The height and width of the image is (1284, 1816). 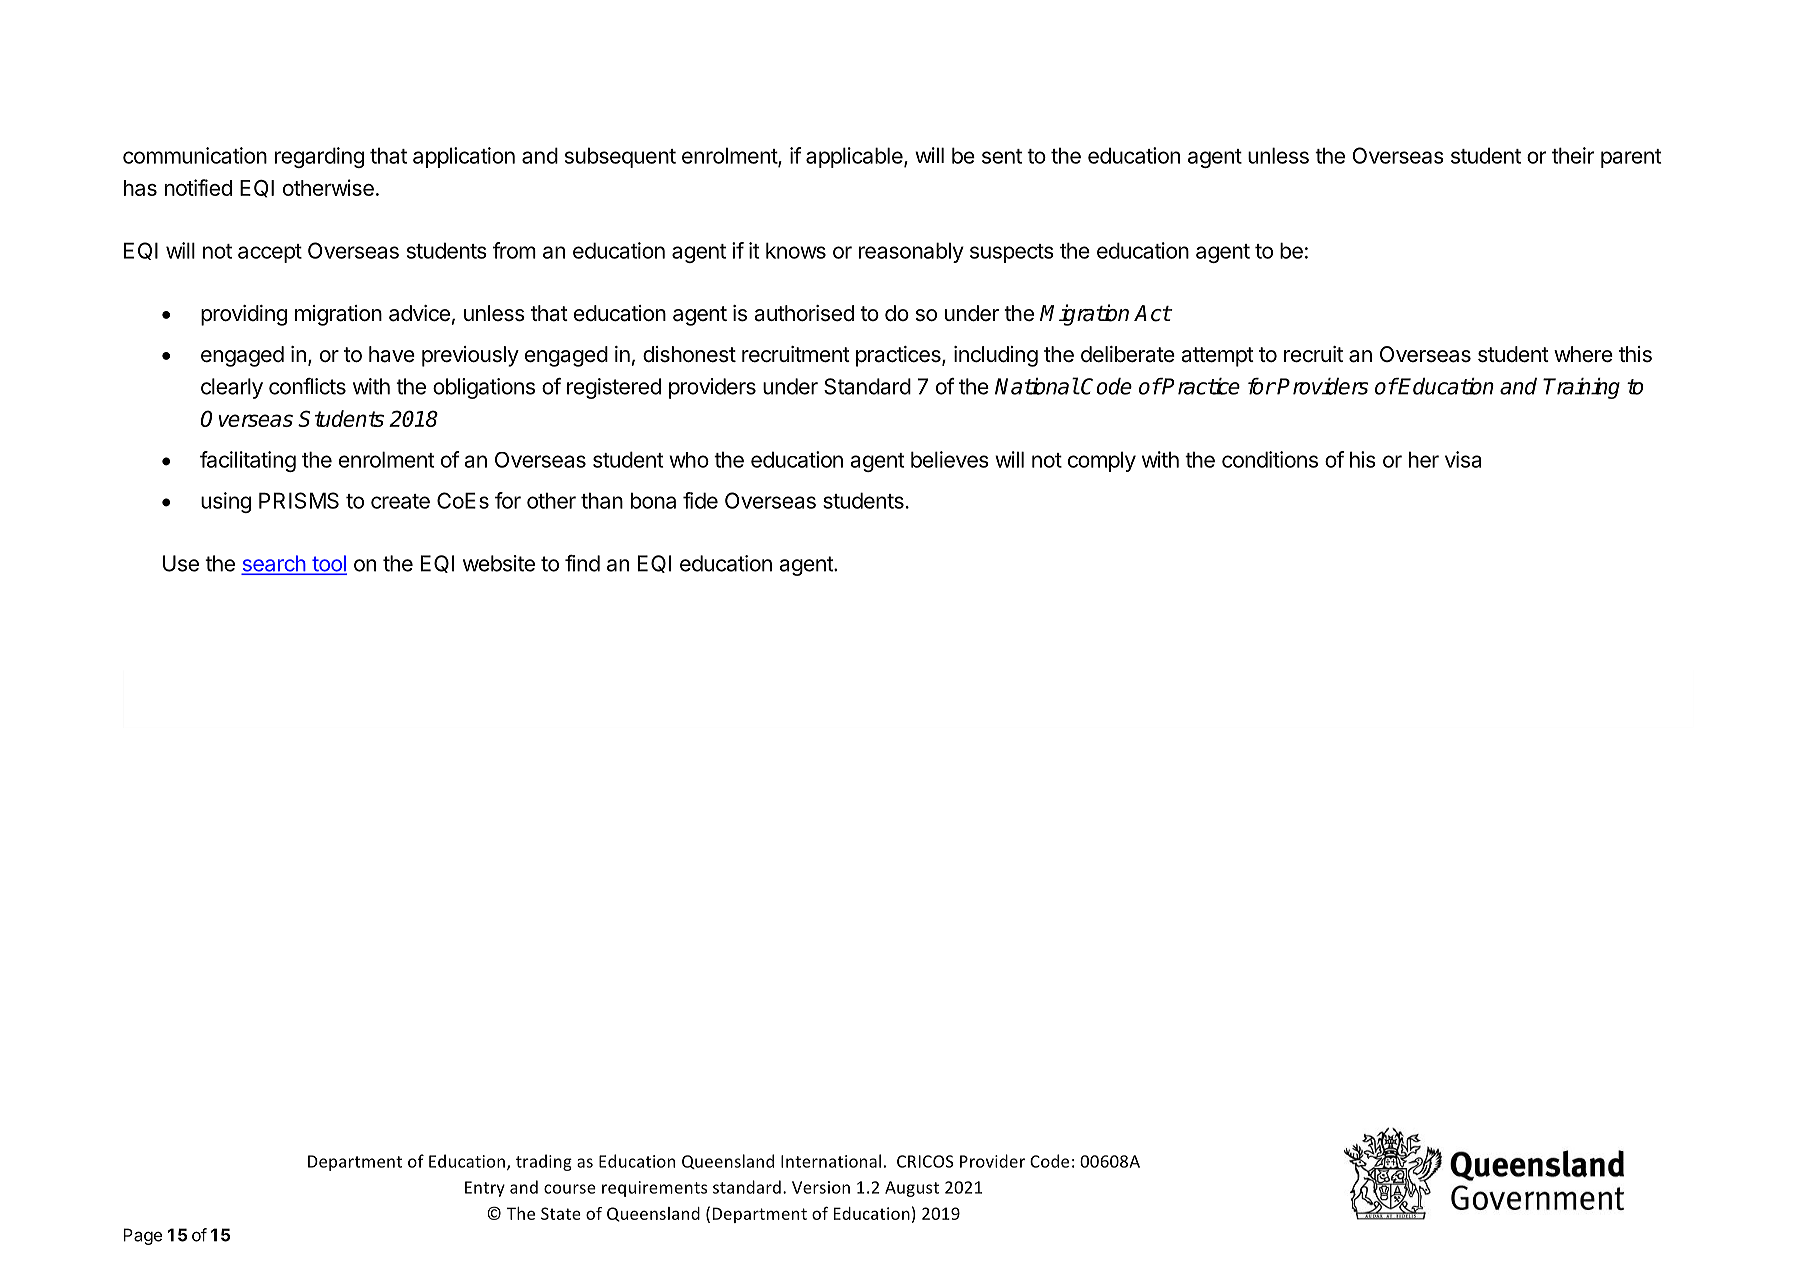 I want to click on visa, so click(x=1463, y=459).
